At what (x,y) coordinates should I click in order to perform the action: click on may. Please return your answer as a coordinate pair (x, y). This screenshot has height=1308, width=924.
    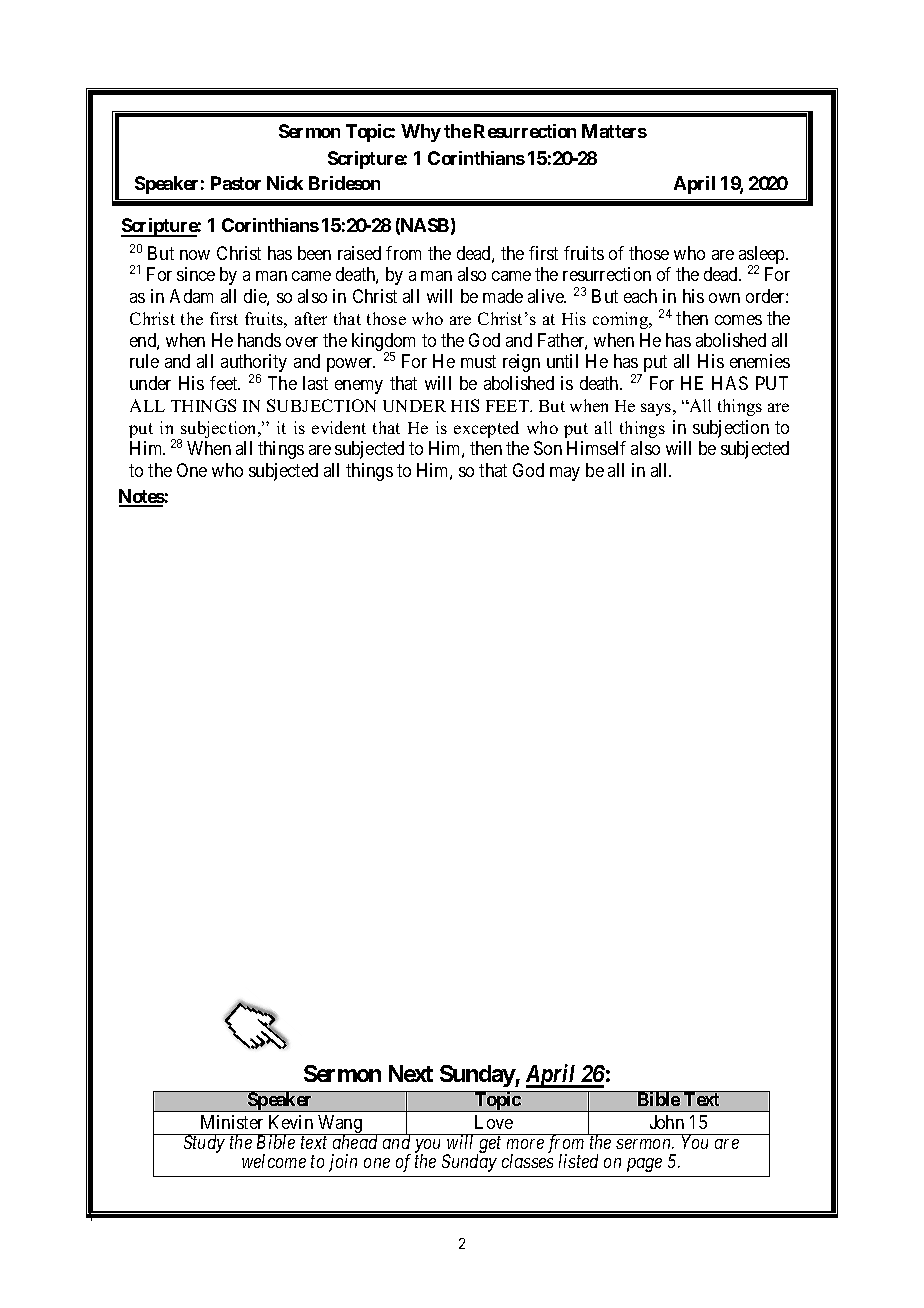
    Looking at the image, I should click on (565, 474).
